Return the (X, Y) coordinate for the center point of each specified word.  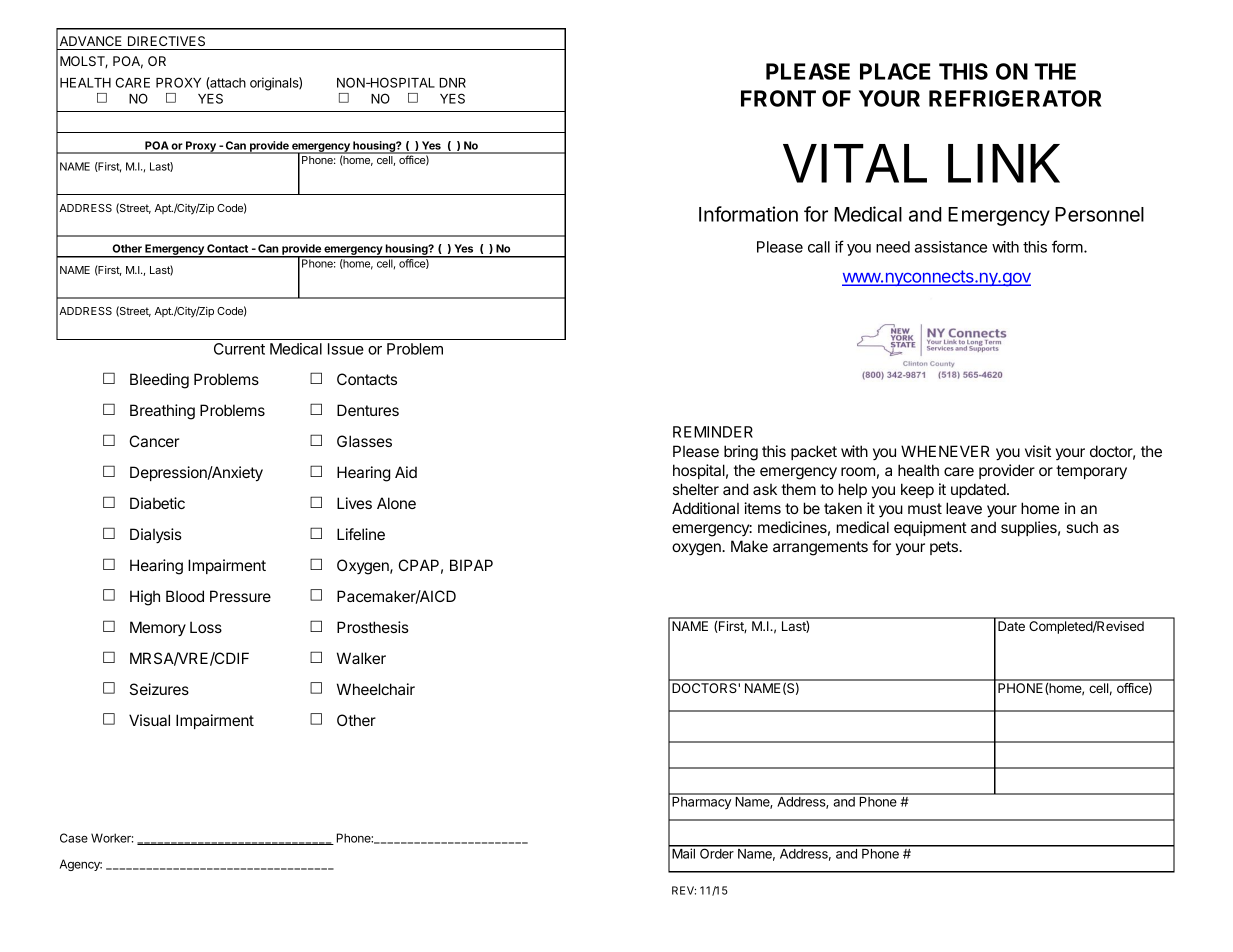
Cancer (154, 441)
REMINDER (713, 432)
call (819, 247)
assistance (951, 247)
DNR (452, 83)
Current (239, 349)
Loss (206, 627)
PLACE (895, 71)
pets (945, 548)
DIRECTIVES (166, 41)
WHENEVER (945, 451)
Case (74, 838)
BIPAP (471, 565)
